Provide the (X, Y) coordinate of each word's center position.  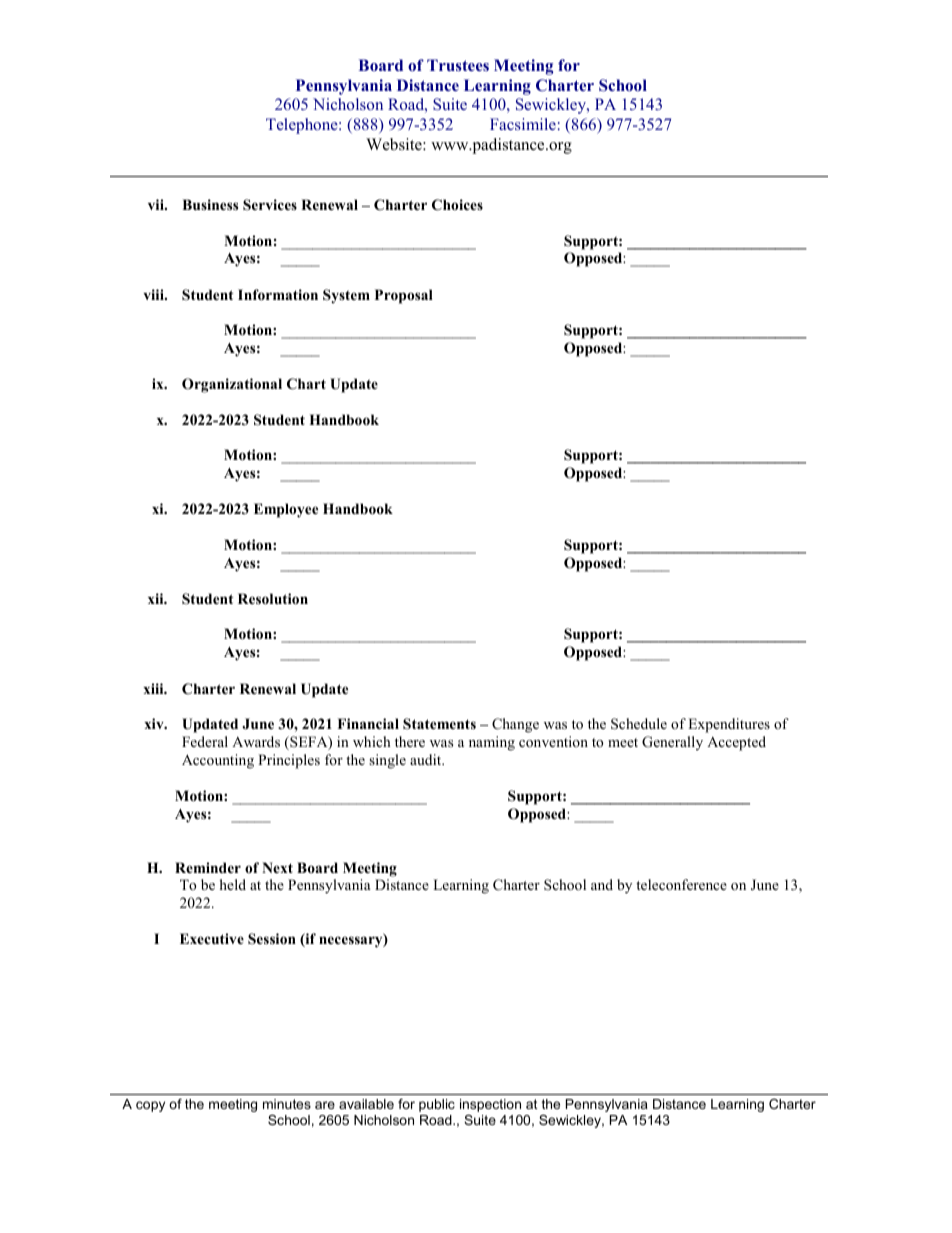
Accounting (218, 761)
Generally (672, 743)
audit (427, 759)
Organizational (232, 385)
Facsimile (523, 124)
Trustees (458, 65)
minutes (287, 1104)
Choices (457, 205)
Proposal (404, 296)
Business (210, 204)
